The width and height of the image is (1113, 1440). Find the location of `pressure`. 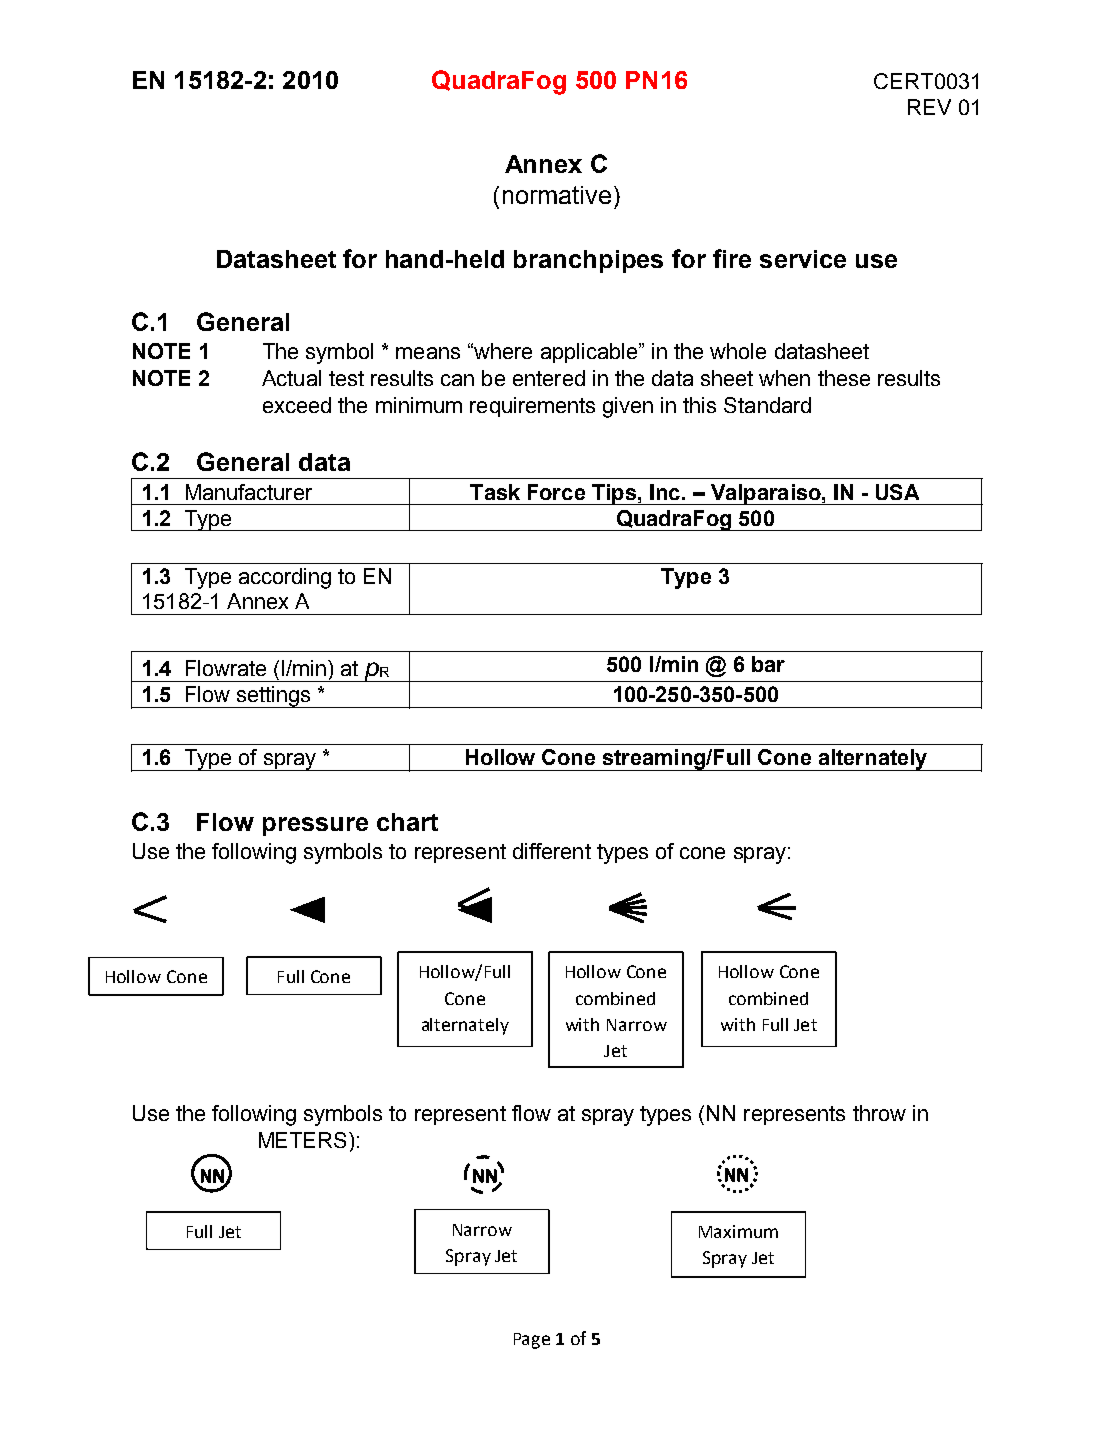

pressure is located at coordinates (315, 826).
